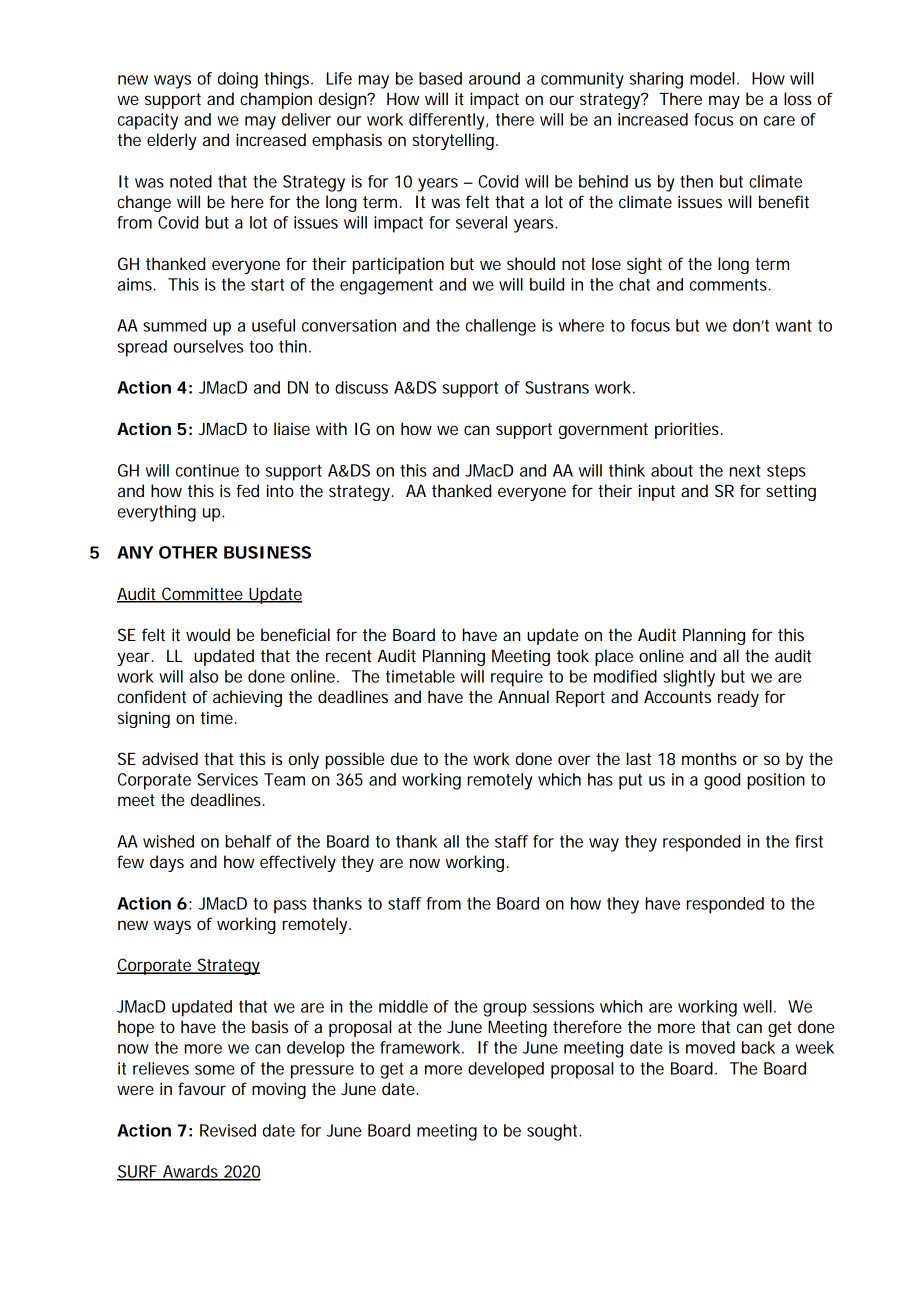  What do you see at coordinates (208, 634) in the screenshot?
I see `would` at bounding box center [208, 634].
